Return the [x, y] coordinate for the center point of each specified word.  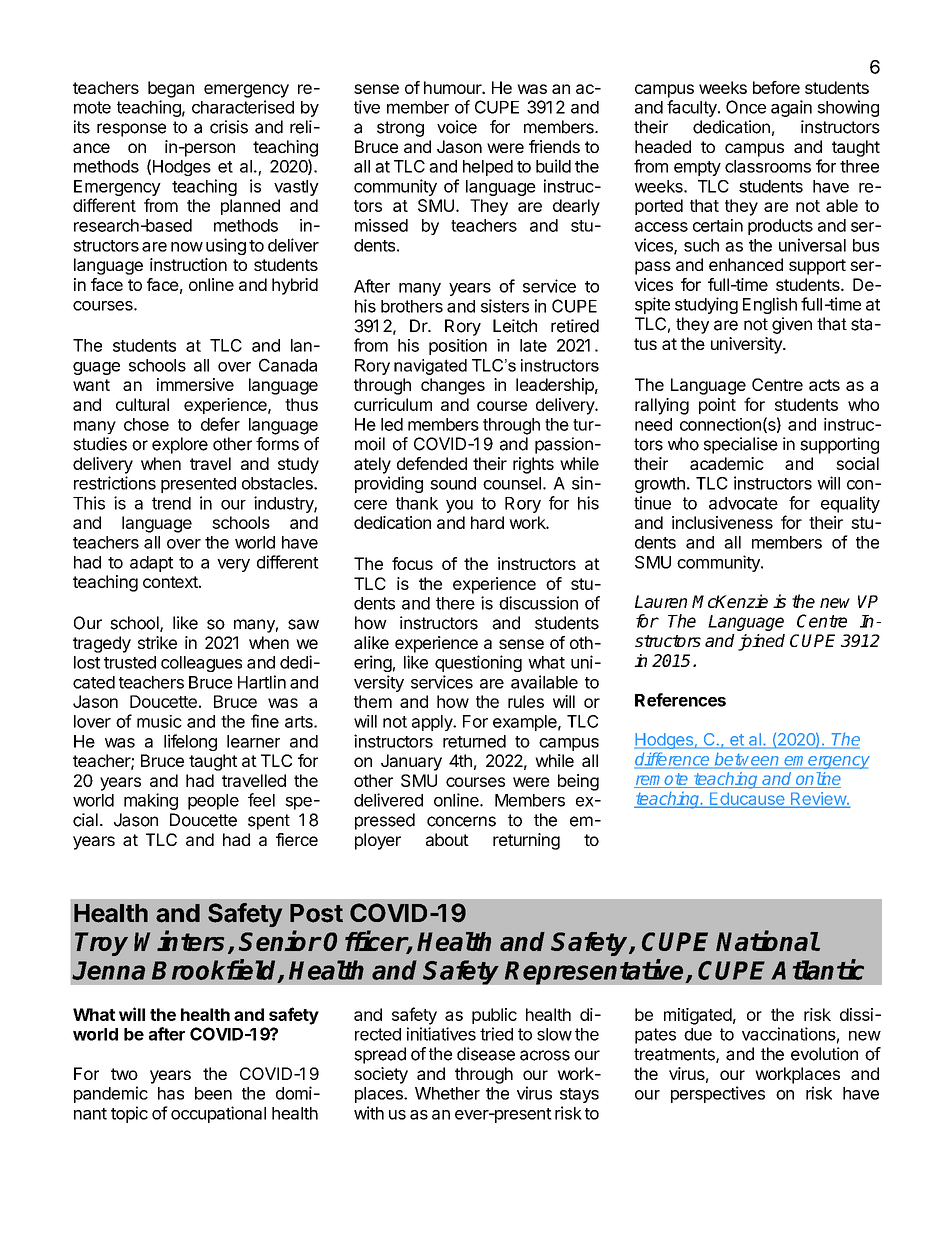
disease [486, 1054]
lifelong [190, 742]
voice [457, 127]
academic [727, 463]
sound [453, 483]
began [171, 89]
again [791, 108]
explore [180, 445]
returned [474, 741]
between [747, 760]
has [171, 1093]
